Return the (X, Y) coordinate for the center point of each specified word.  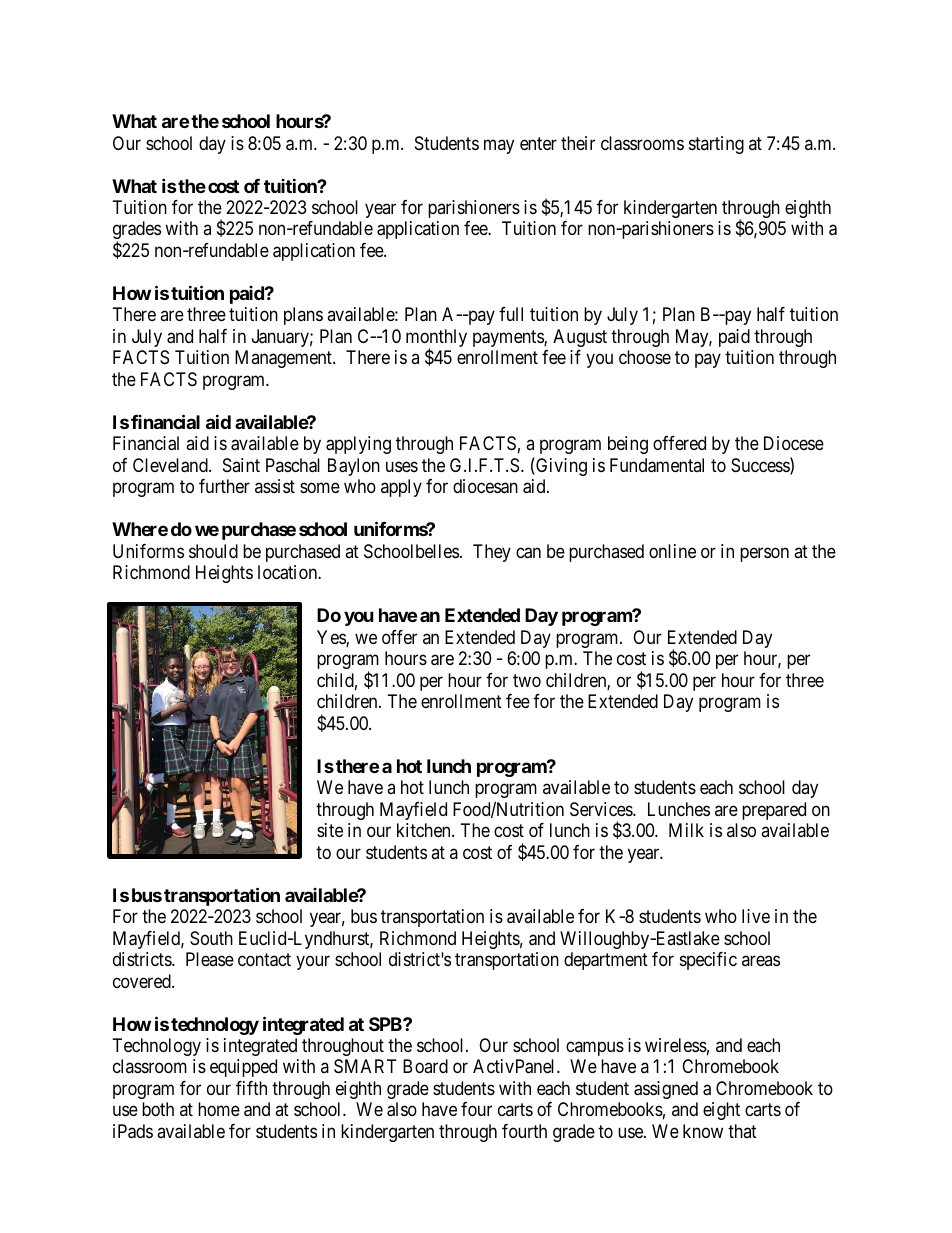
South (211, 938)
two (527, 680)
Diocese (794, 443)
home (219, 1109)
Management (284, 359)
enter (538, 143)
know (703, 1131)
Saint (241, 465)
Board (425, 1066)
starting (716, 145)
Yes (332, 638)
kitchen (425, 830)
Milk (686, 830)
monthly (436, 339)
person (764, 554)
